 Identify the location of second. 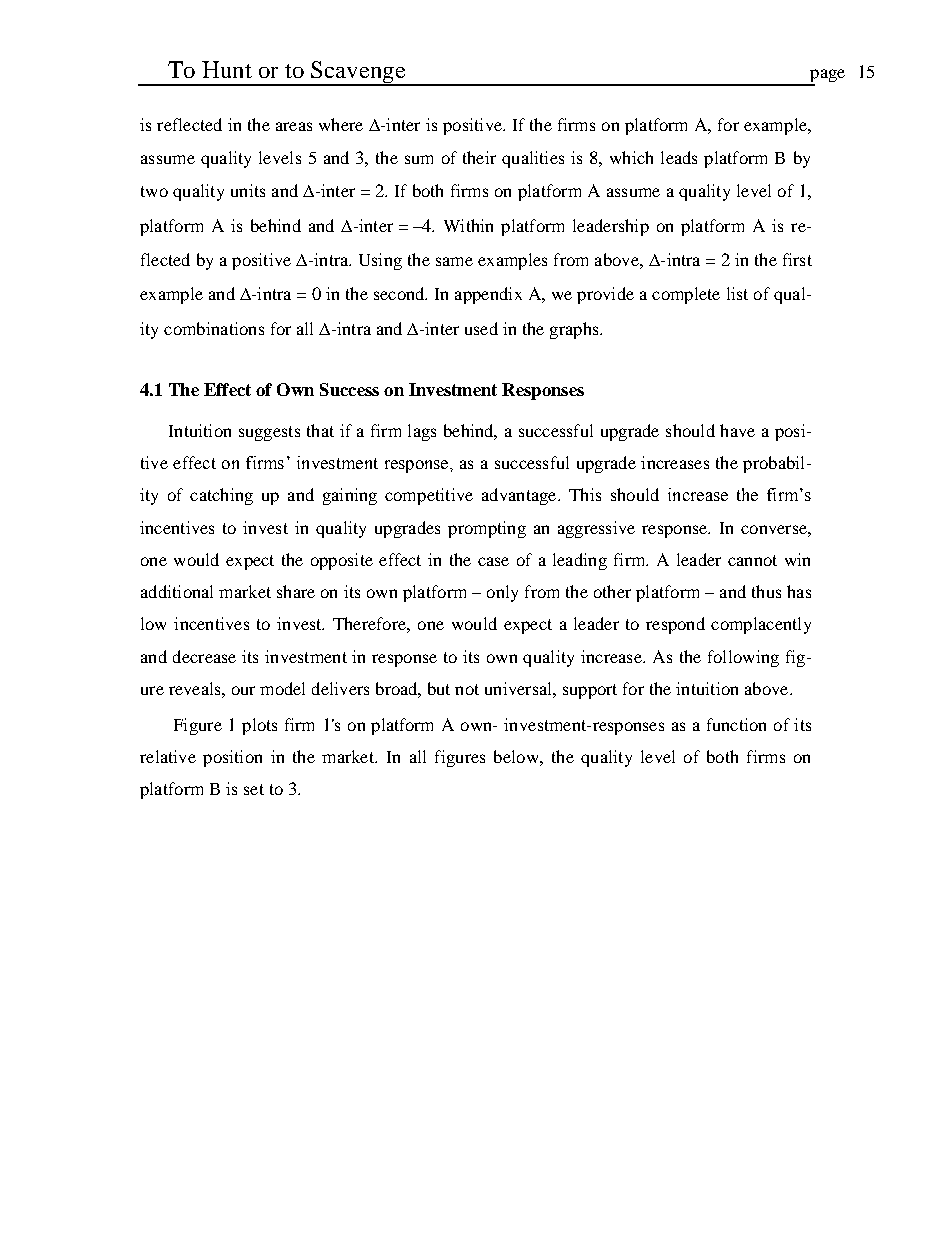
(400, 293).
